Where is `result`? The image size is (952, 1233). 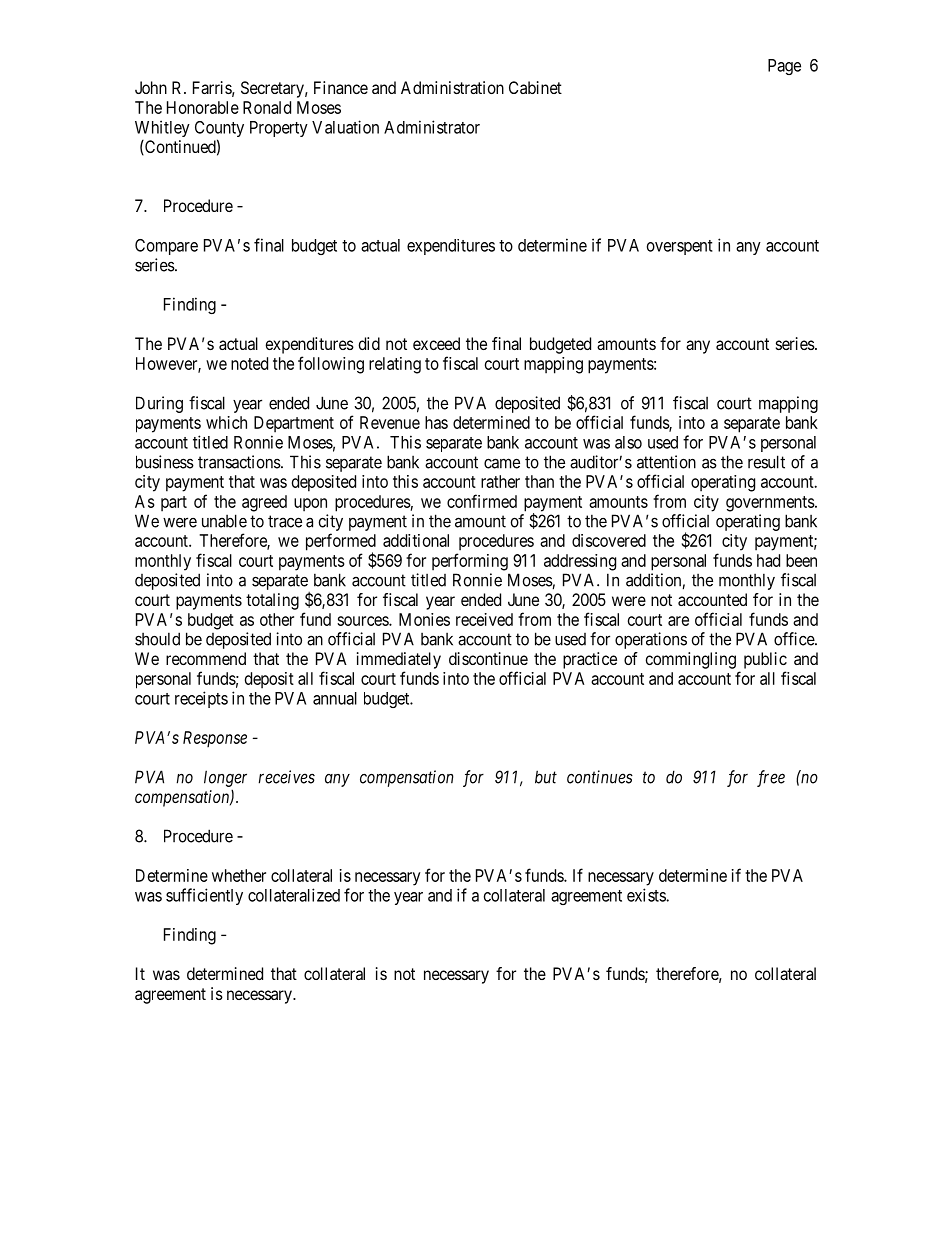 result is located at coordinates (766, 462).
